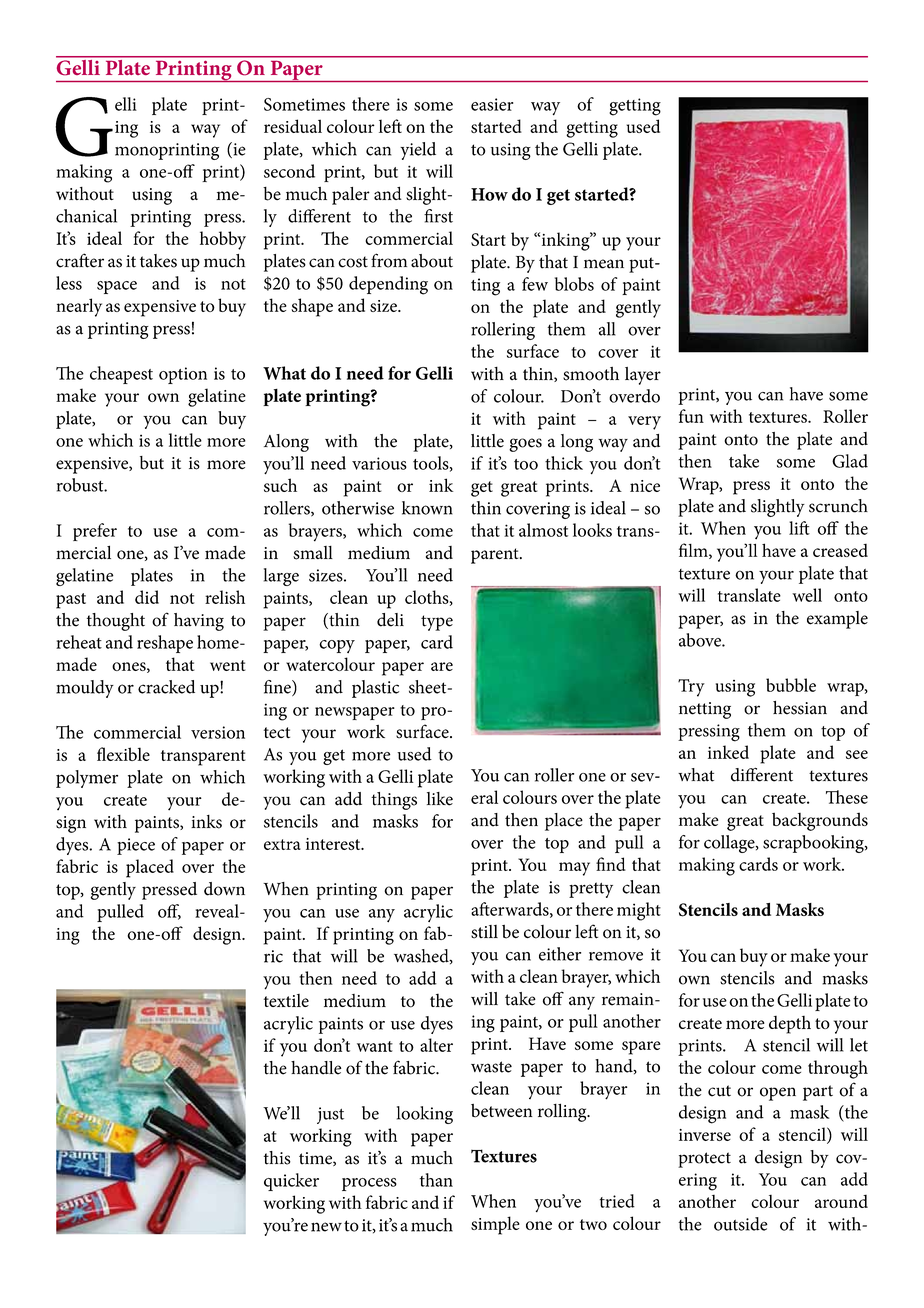 The image size is (924, 1308). I want to click on inked, so click(728, 752).
